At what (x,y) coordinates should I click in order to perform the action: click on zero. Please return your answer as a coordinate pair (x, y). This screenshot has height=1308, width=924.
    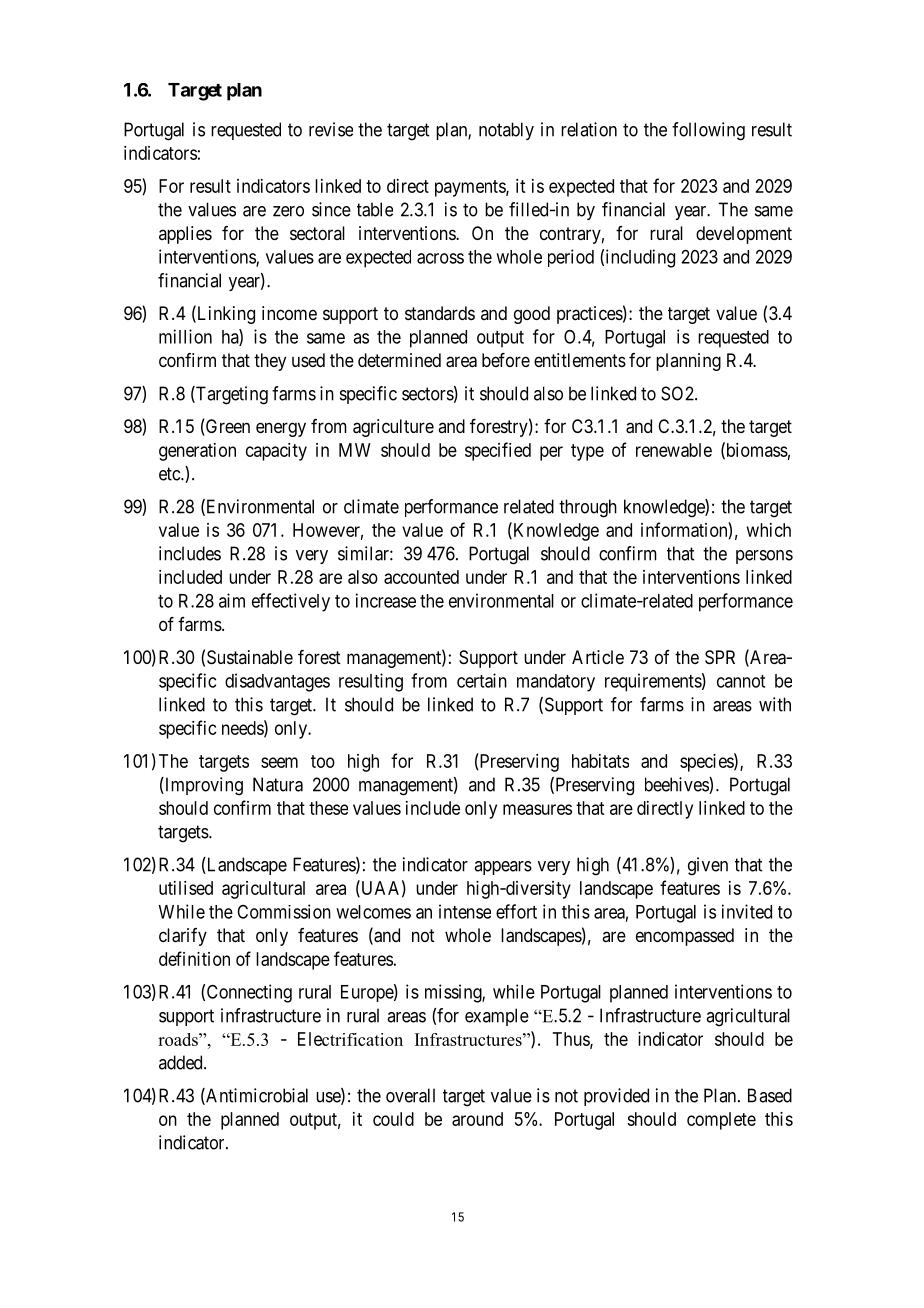
    Looking at the image, I should click on (288, 211).
